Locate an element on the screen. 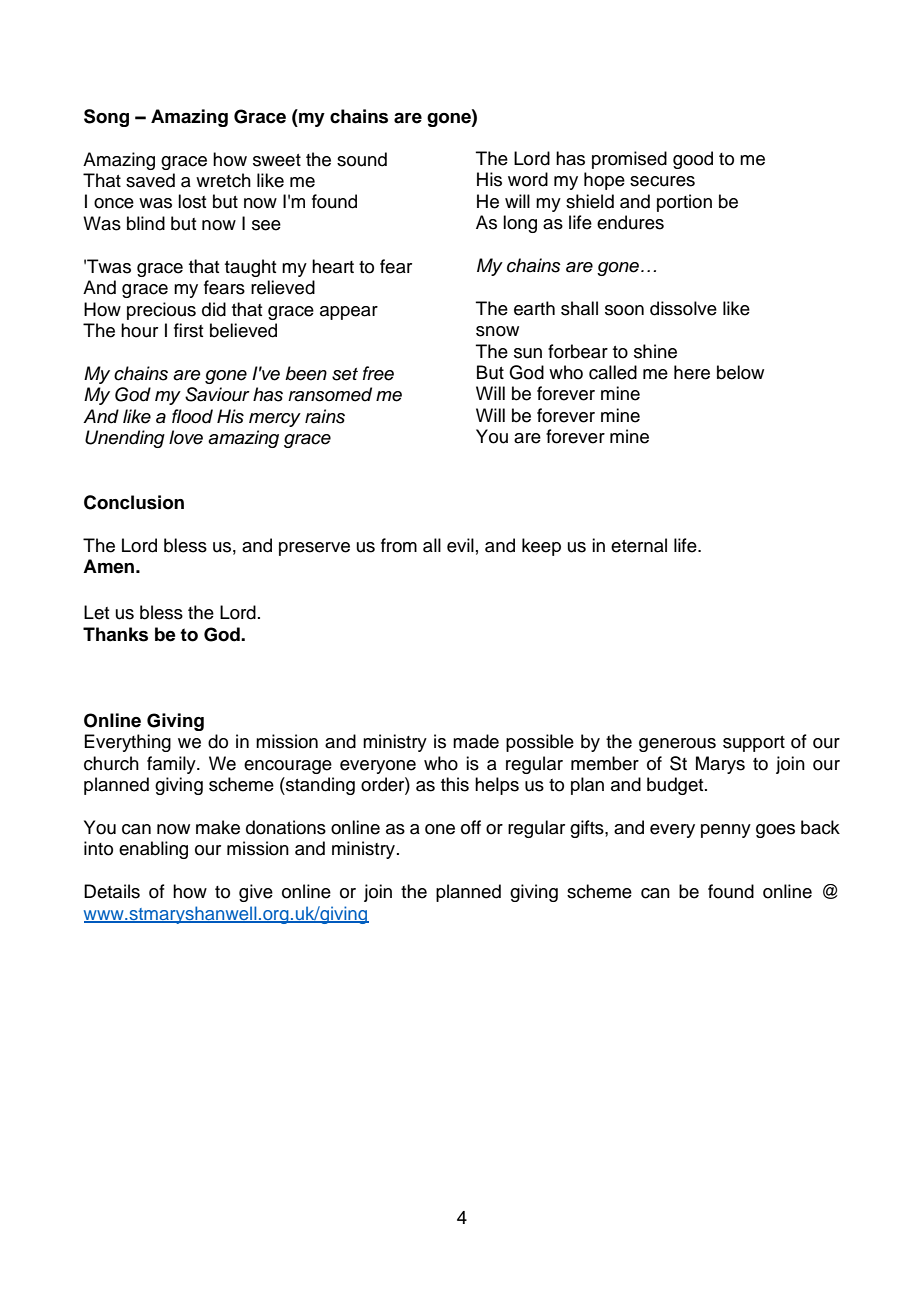 This screenshot has width=924, height=1308. evil is located at coordinates (460, 545).
